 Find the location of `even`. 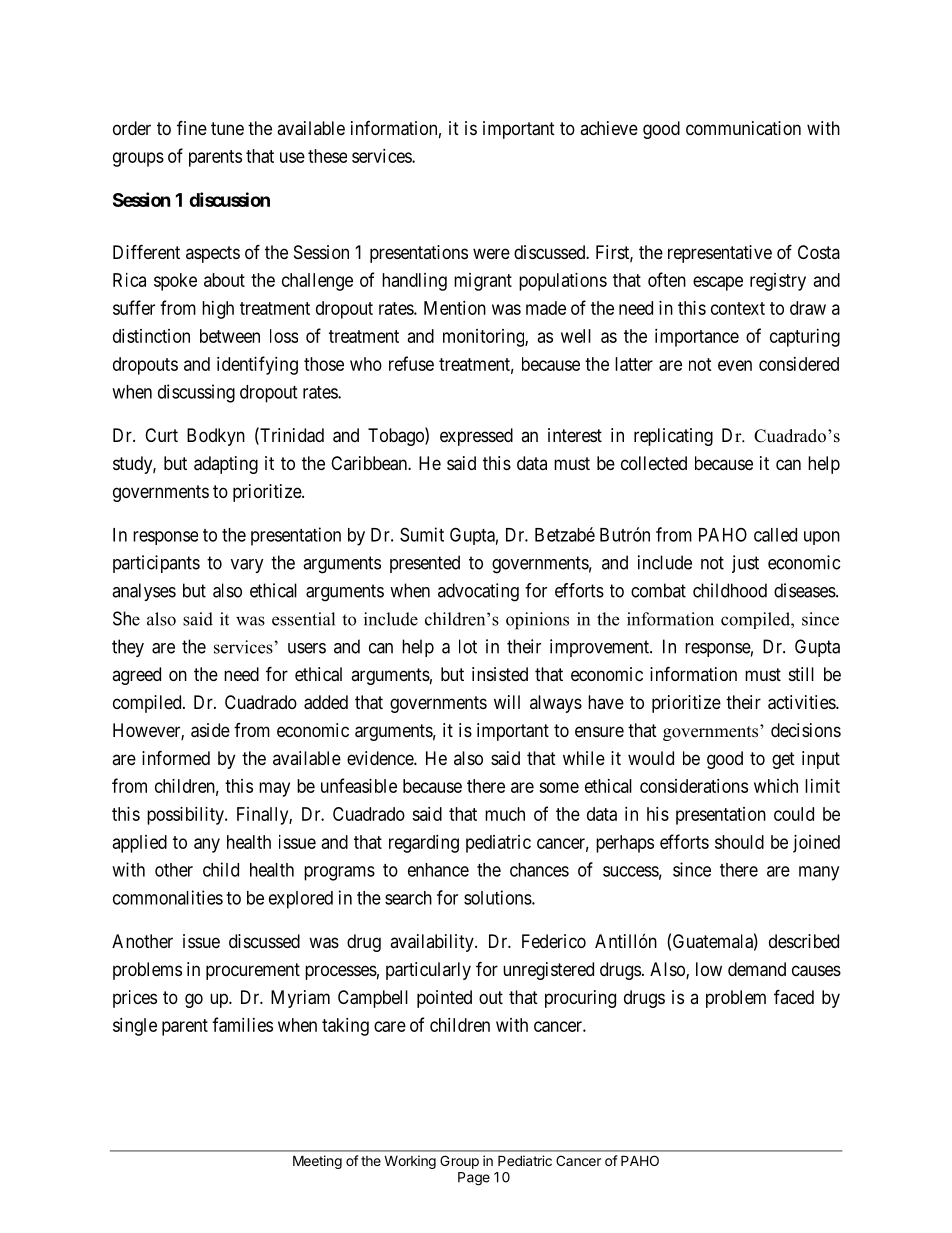

even is located at coordinates (735, 365).
